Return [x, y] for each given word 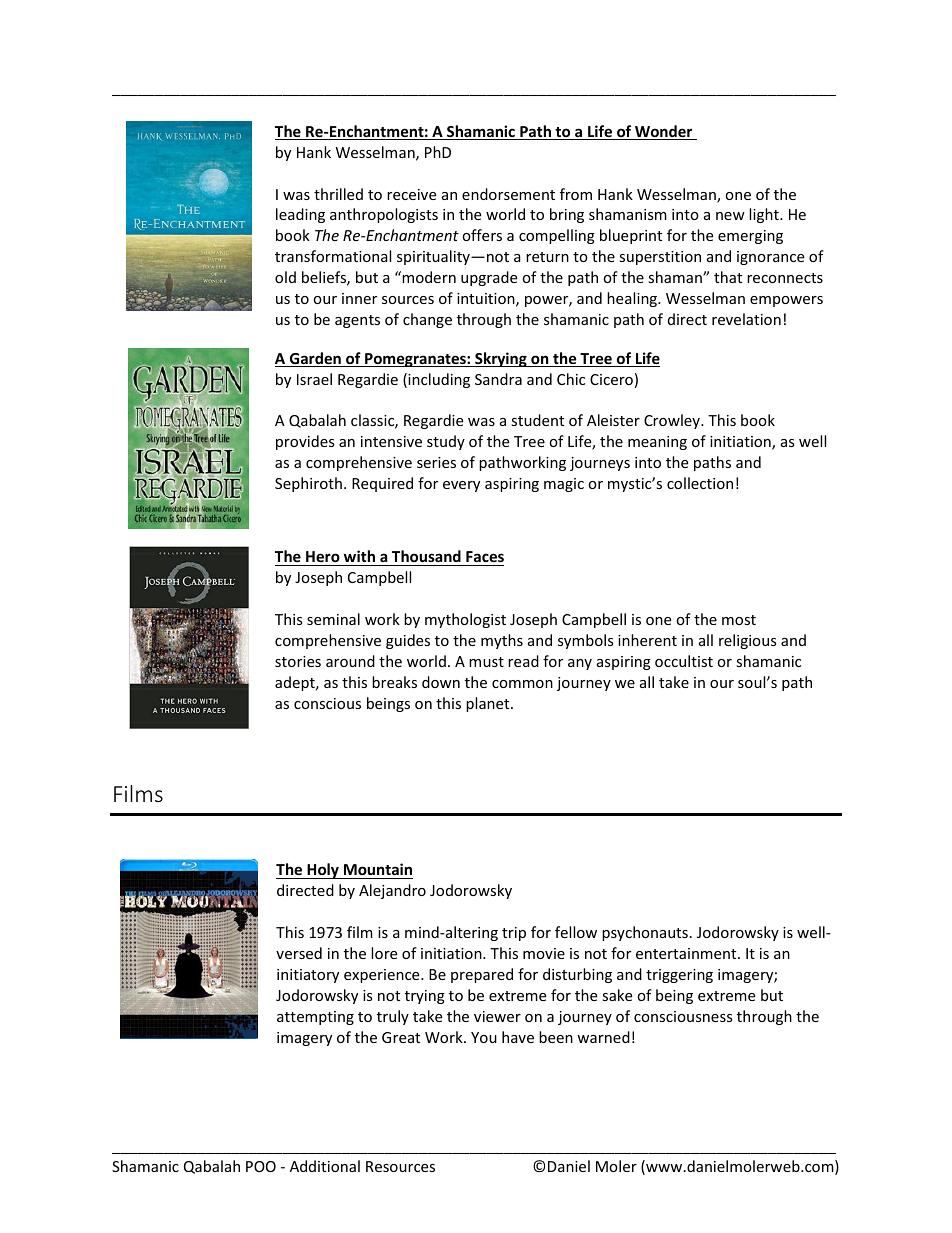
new [730, 216]
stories [298, 661]
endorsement [508, 194]
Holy [323, 871]
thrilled [338, 194]
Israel [314, 379]
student [537, 420]
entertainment [687, 953]
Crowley [673, 421]
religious [748, 641]
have [518, 1037]
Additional [325, 1166]
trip [514, 934]
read [523, 661]
